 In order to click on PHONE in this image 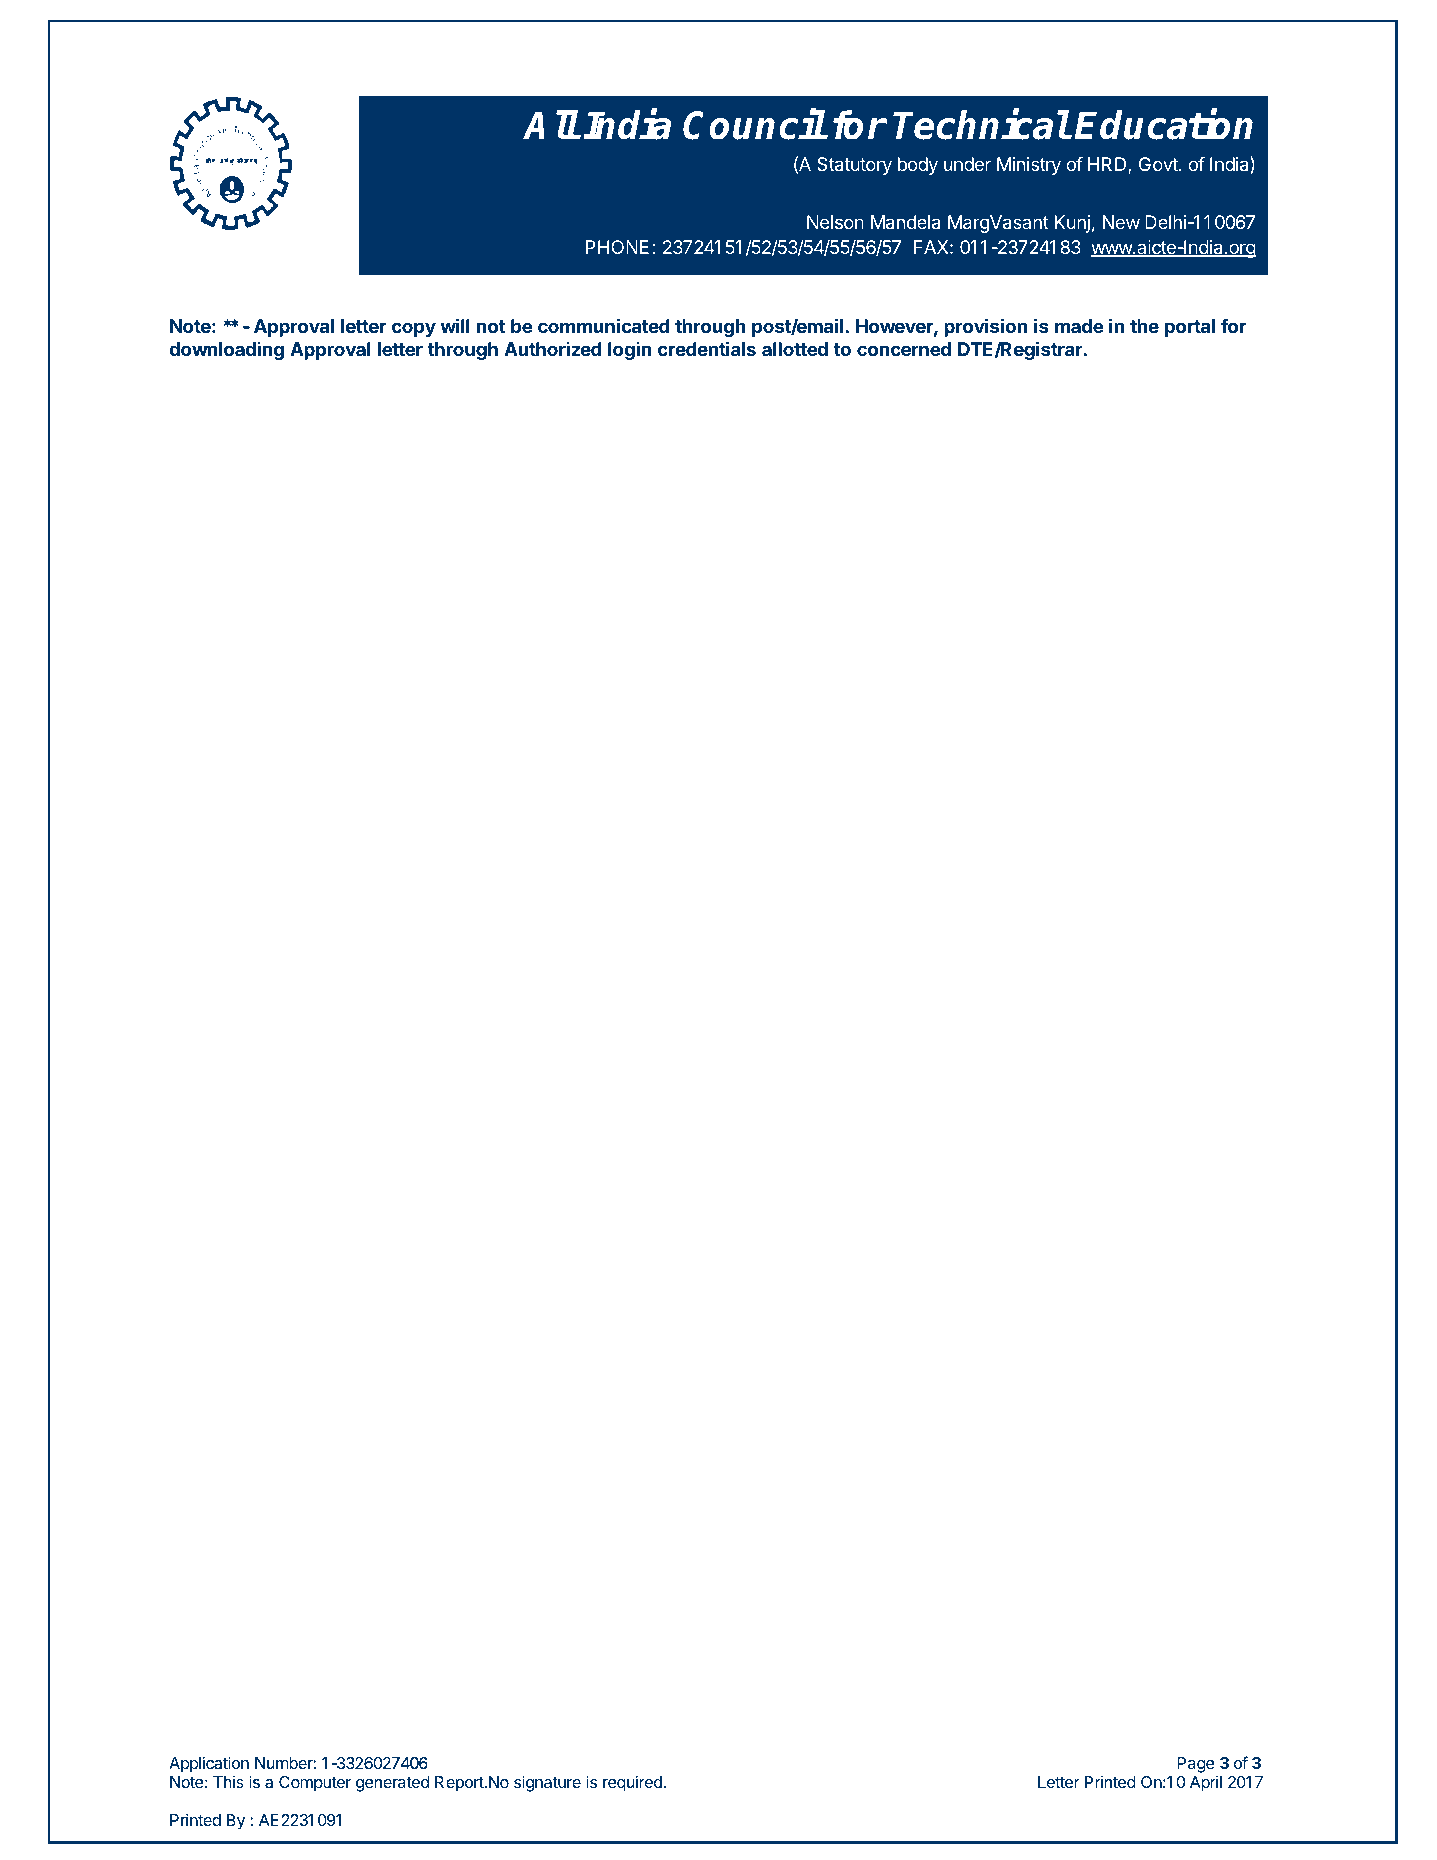, I will do `click(617, 247)`.
